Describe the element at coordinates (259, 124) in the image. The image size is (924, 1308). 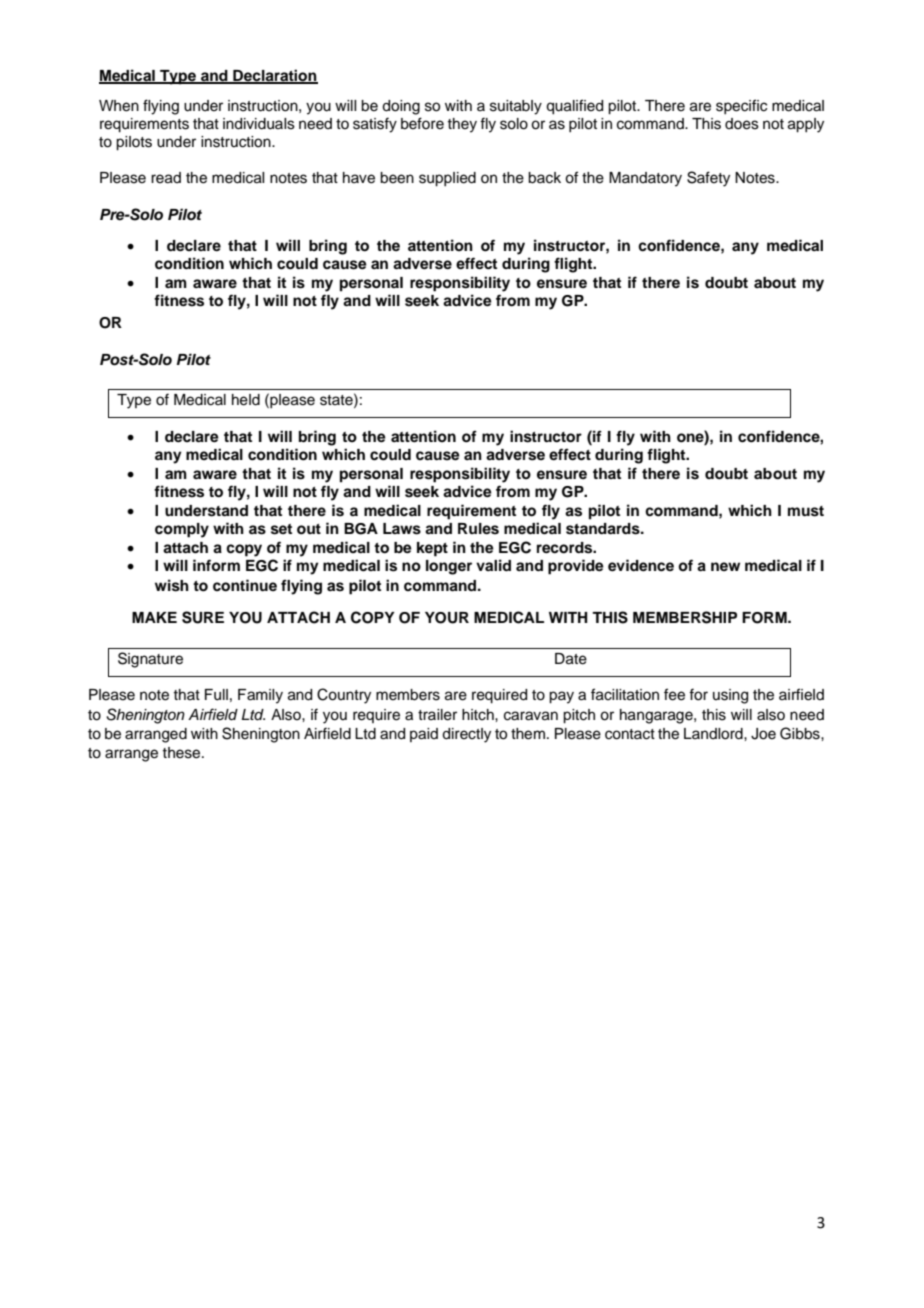
I see `individuals` at that location.
